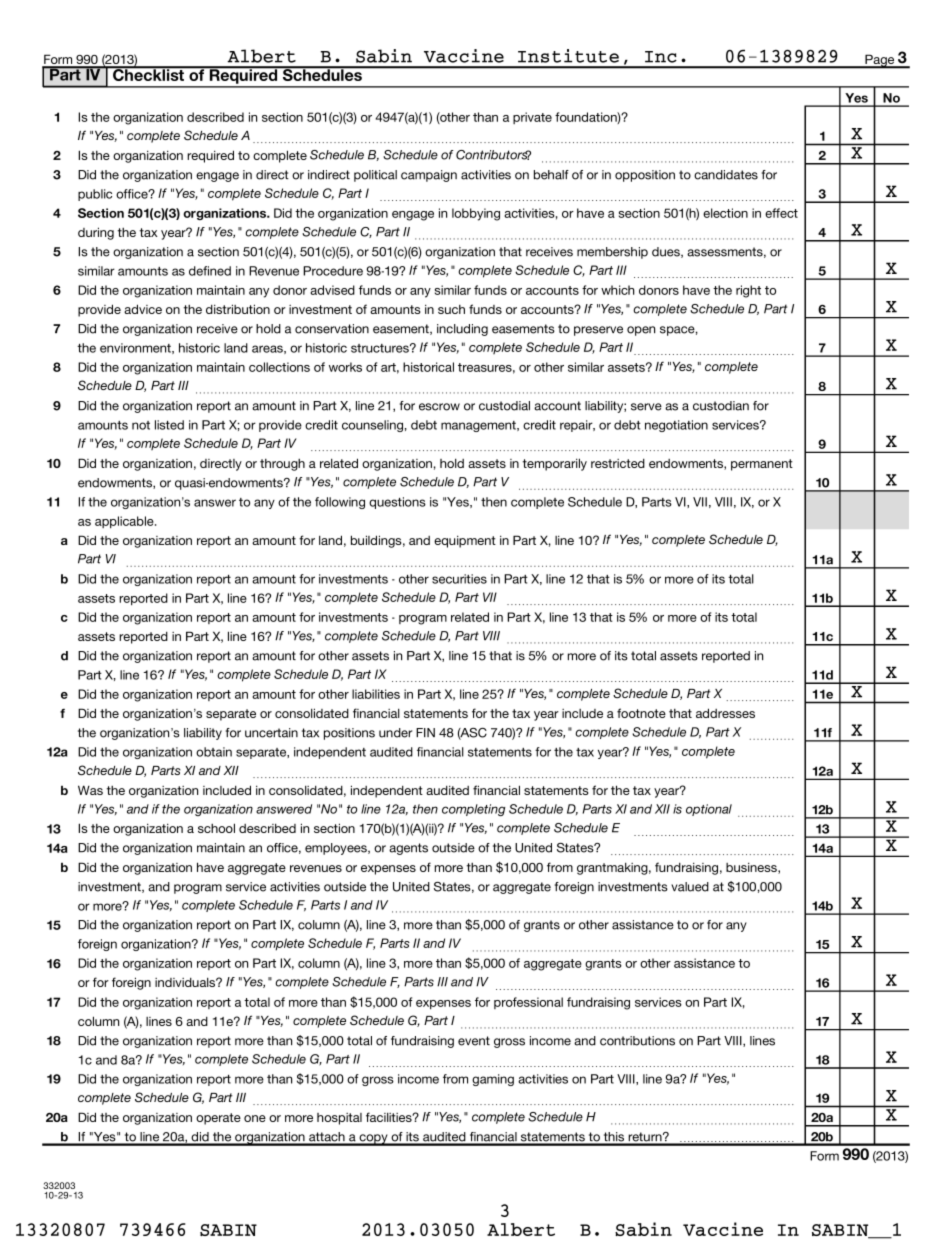  Describe the element at coordinates (532, 118) in the image. I see `private` at that location.
